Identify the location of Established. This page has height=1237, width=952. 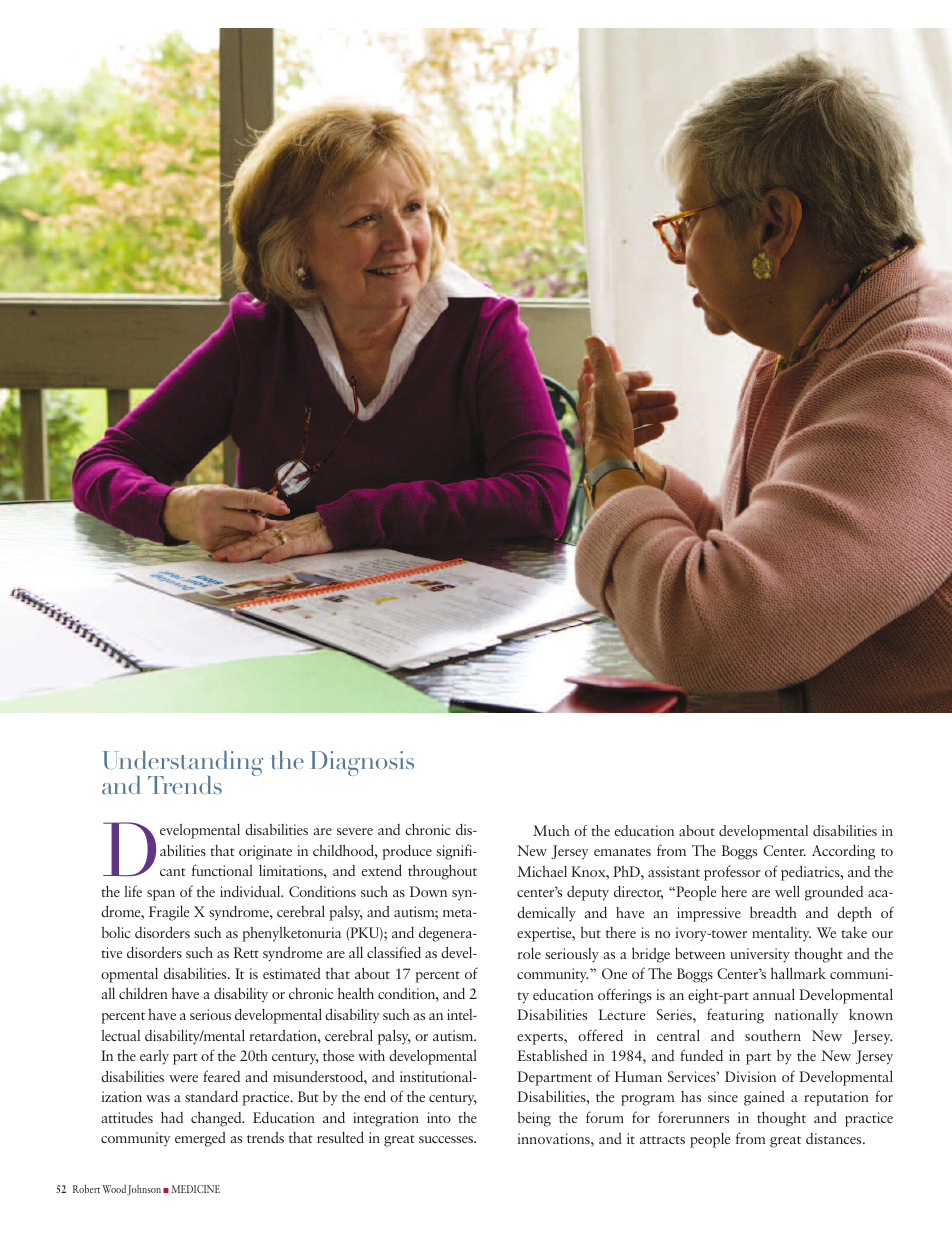
(552, 1055).
